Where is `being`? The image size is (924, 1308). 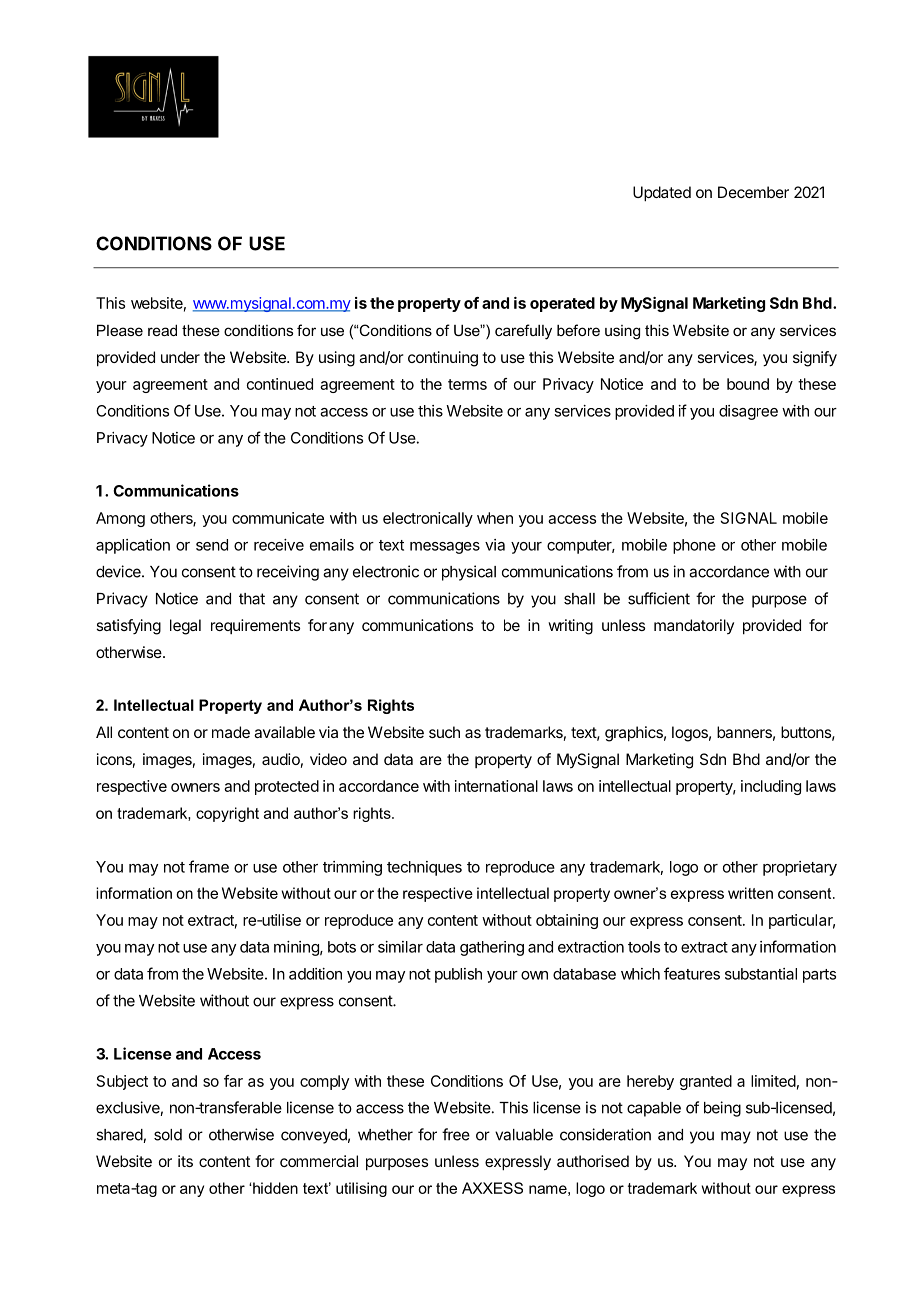 being is located at coordinates (722, 1109).
